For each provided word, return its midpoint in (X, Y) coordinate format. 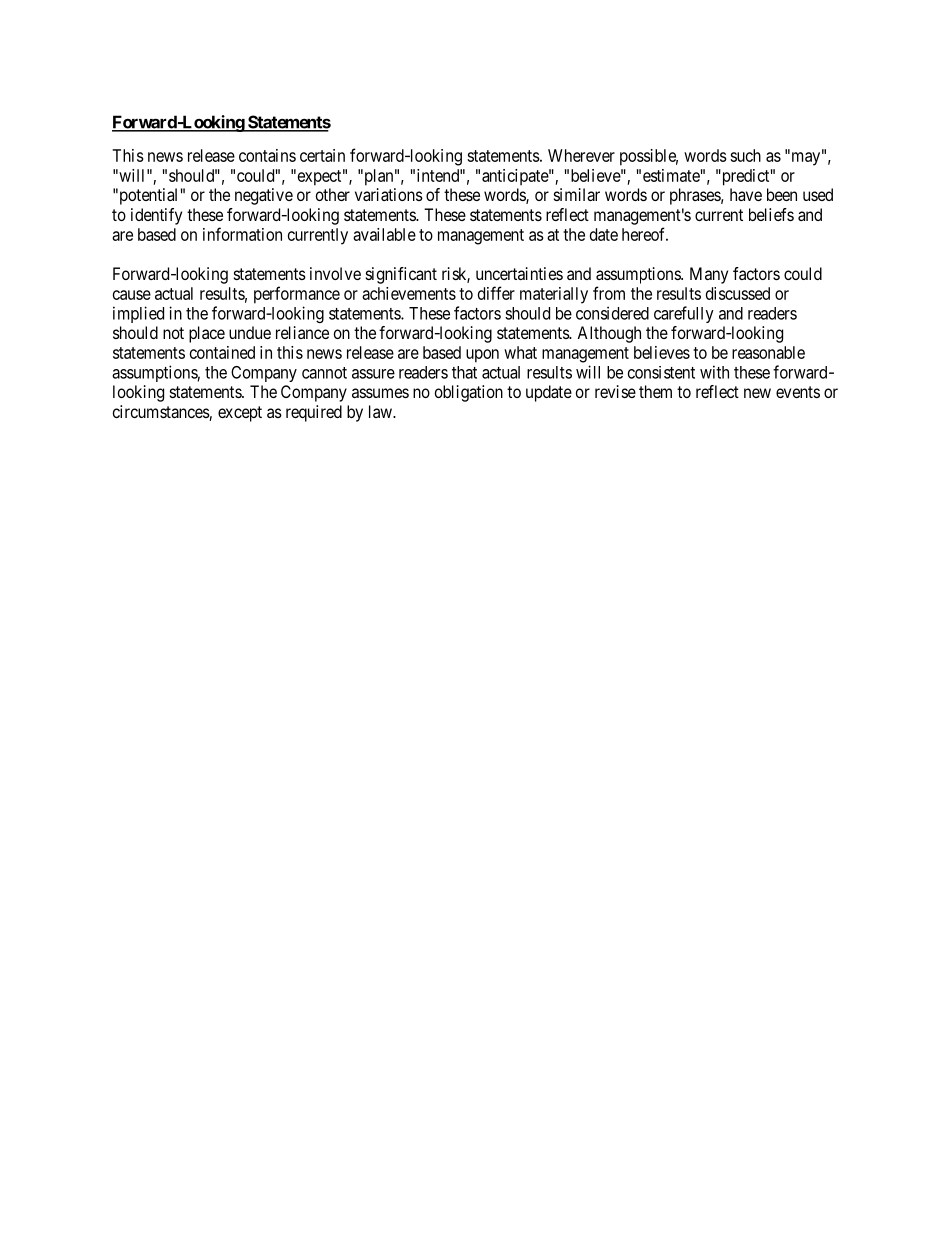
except (240, 414)
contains (267, 155)
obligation (469, 393)
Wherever (581, 155)
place (207, 334)
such (745, 155)
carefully (684, 314)
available (384, 234)
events (798, 392)
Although (609, 334)
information (242, 234)
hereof (645, 234)
